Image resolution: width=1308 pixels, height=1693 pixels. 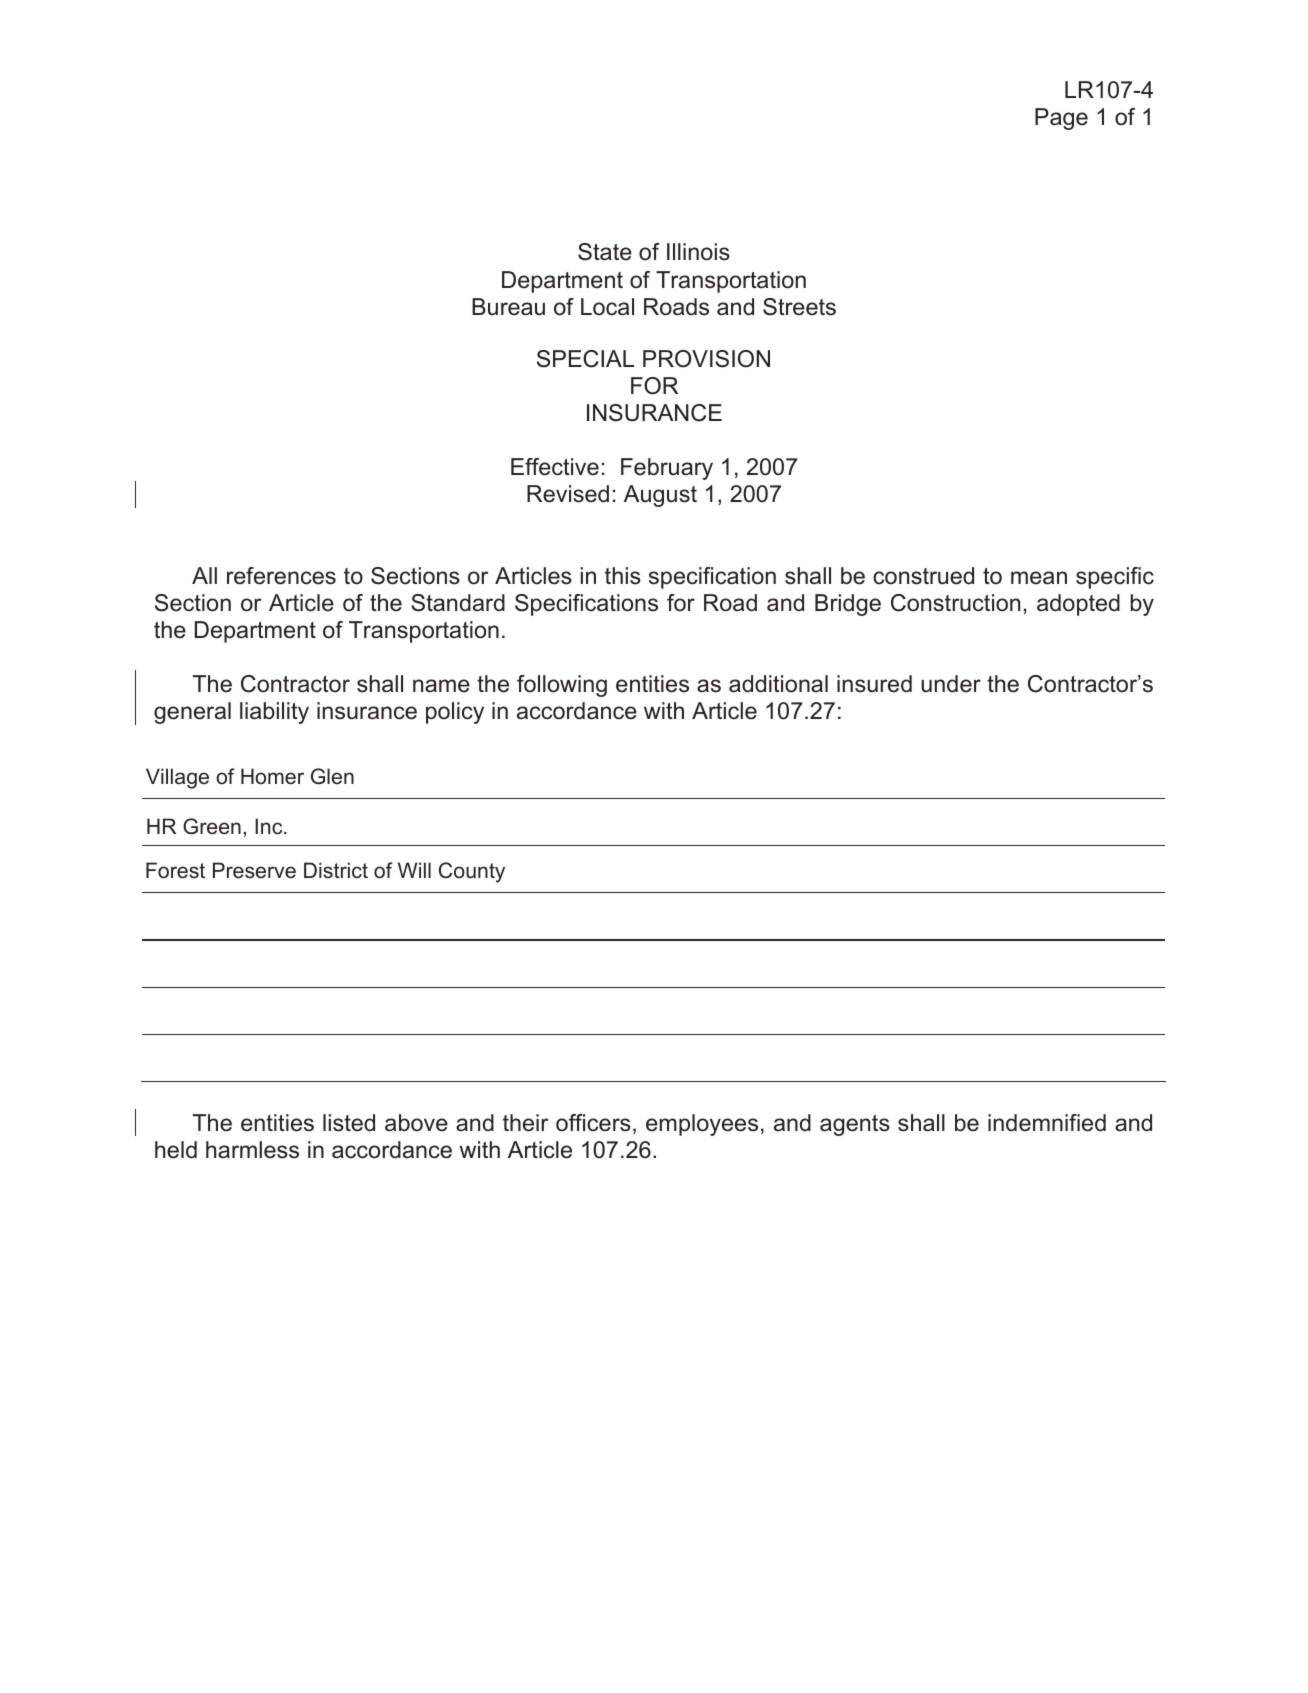 What do you see at coordinates (585, 359) in the screenshot?
I see `SPECIAL` at bounding box center [585, 359].
